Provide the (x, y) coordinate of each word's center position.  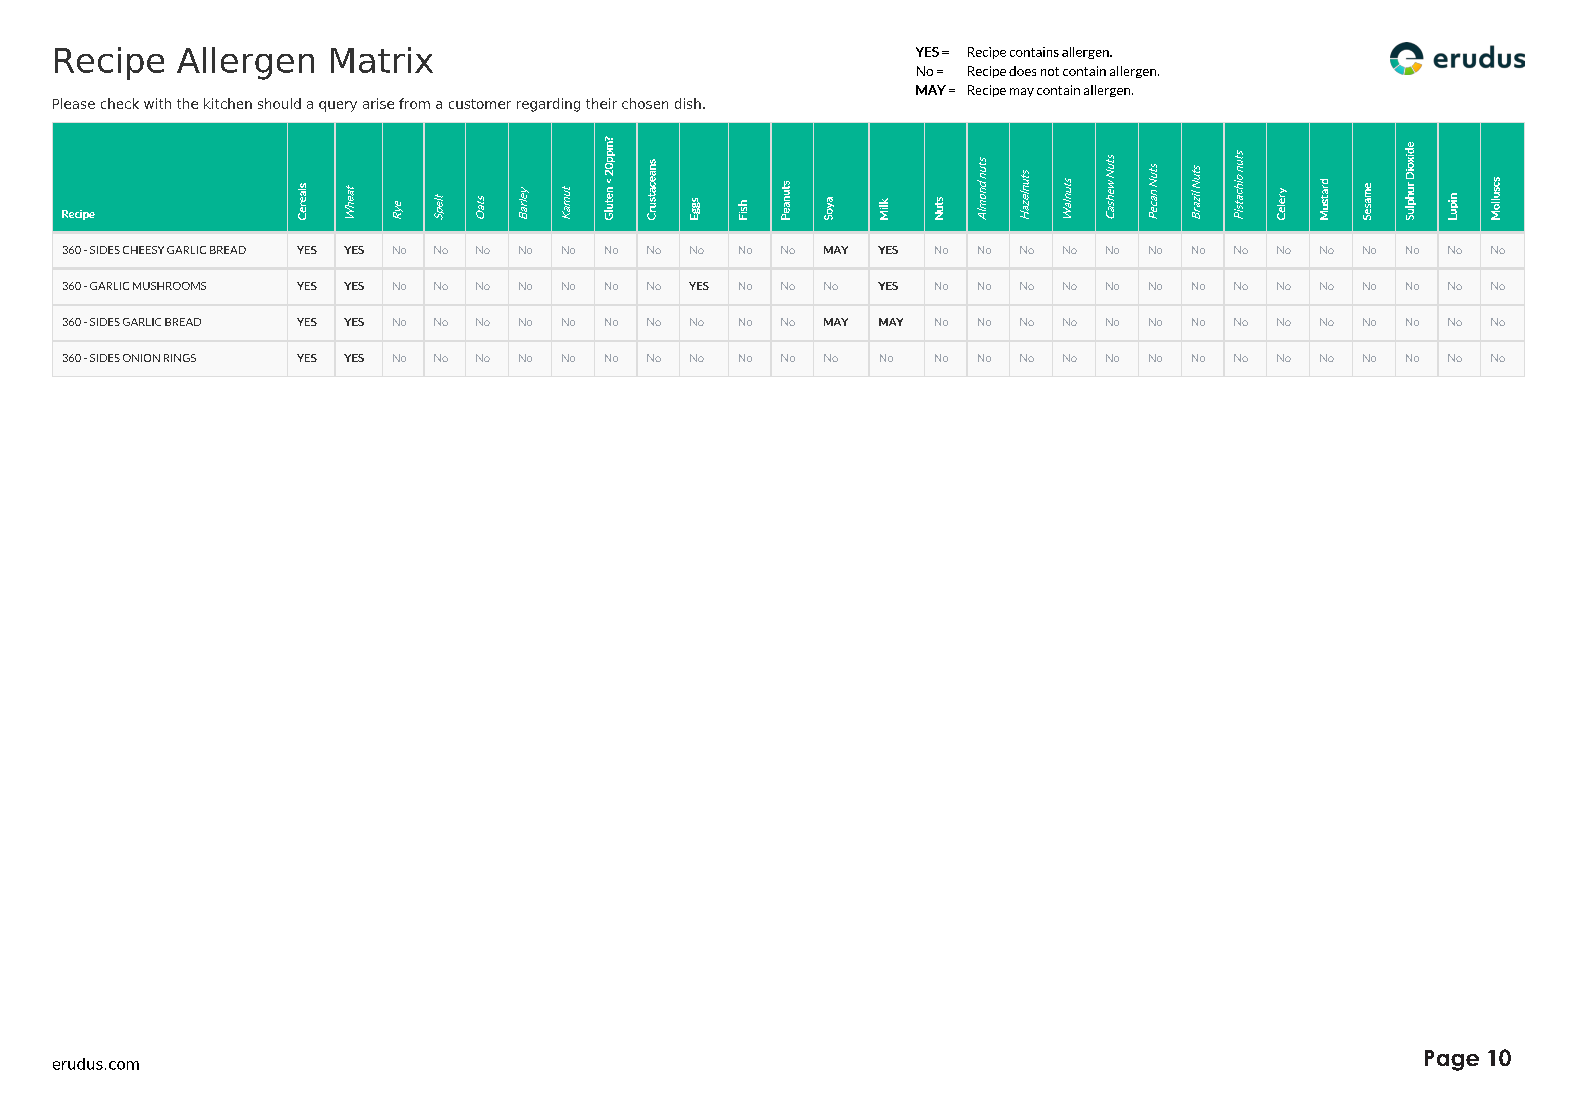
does (1022, 71)
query (338, 106)
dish (688, 103)
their (601, 103)
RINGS (180, 358)
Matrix (382, 60)
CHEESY (143, 250)
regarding (548, 105)
